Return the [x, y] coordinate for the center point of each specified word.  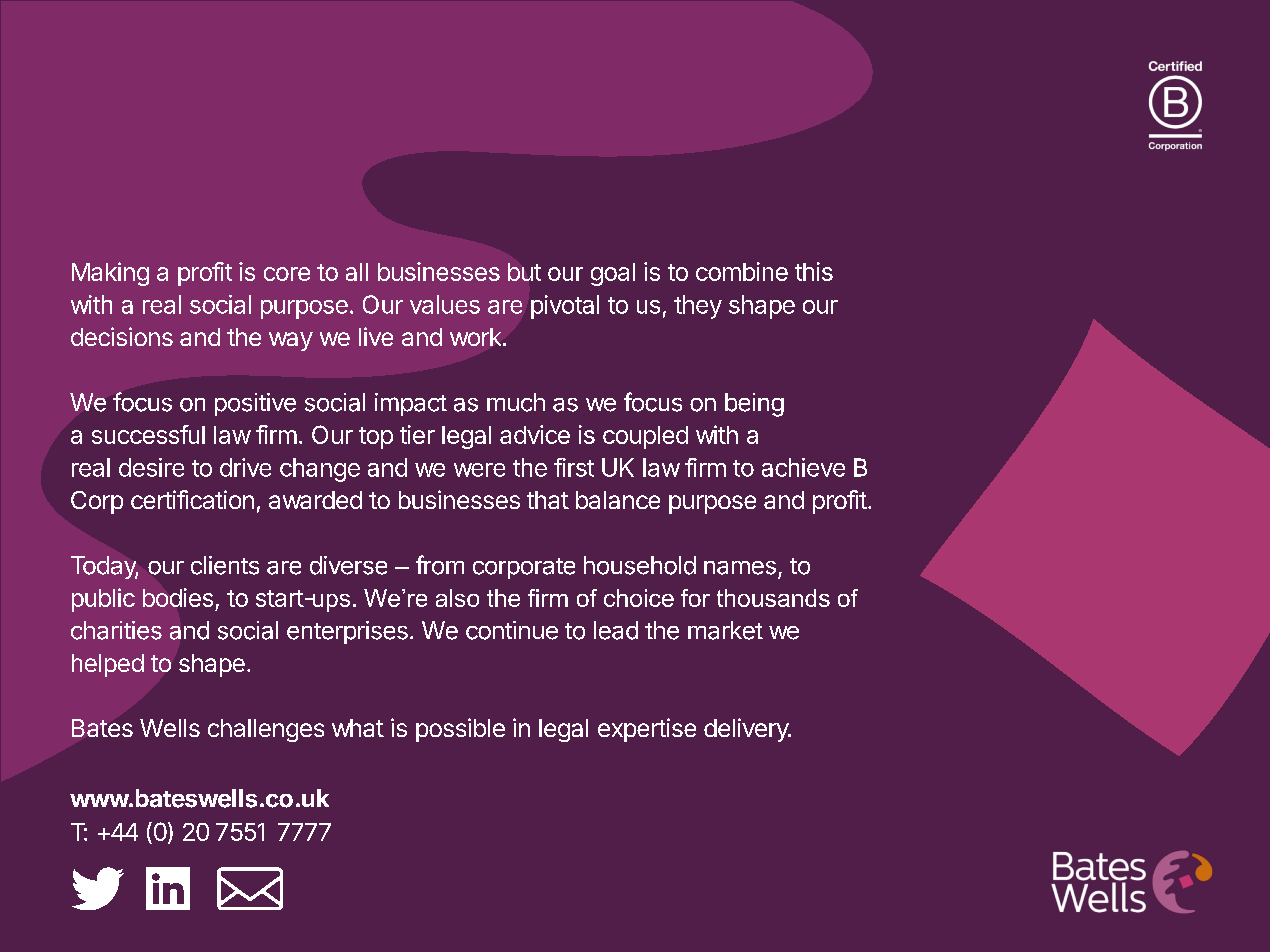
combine [742, 271]
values [445, 304]
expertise [647, 730]
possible [460, 730]
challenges [266, 730]
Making [110, 274]
